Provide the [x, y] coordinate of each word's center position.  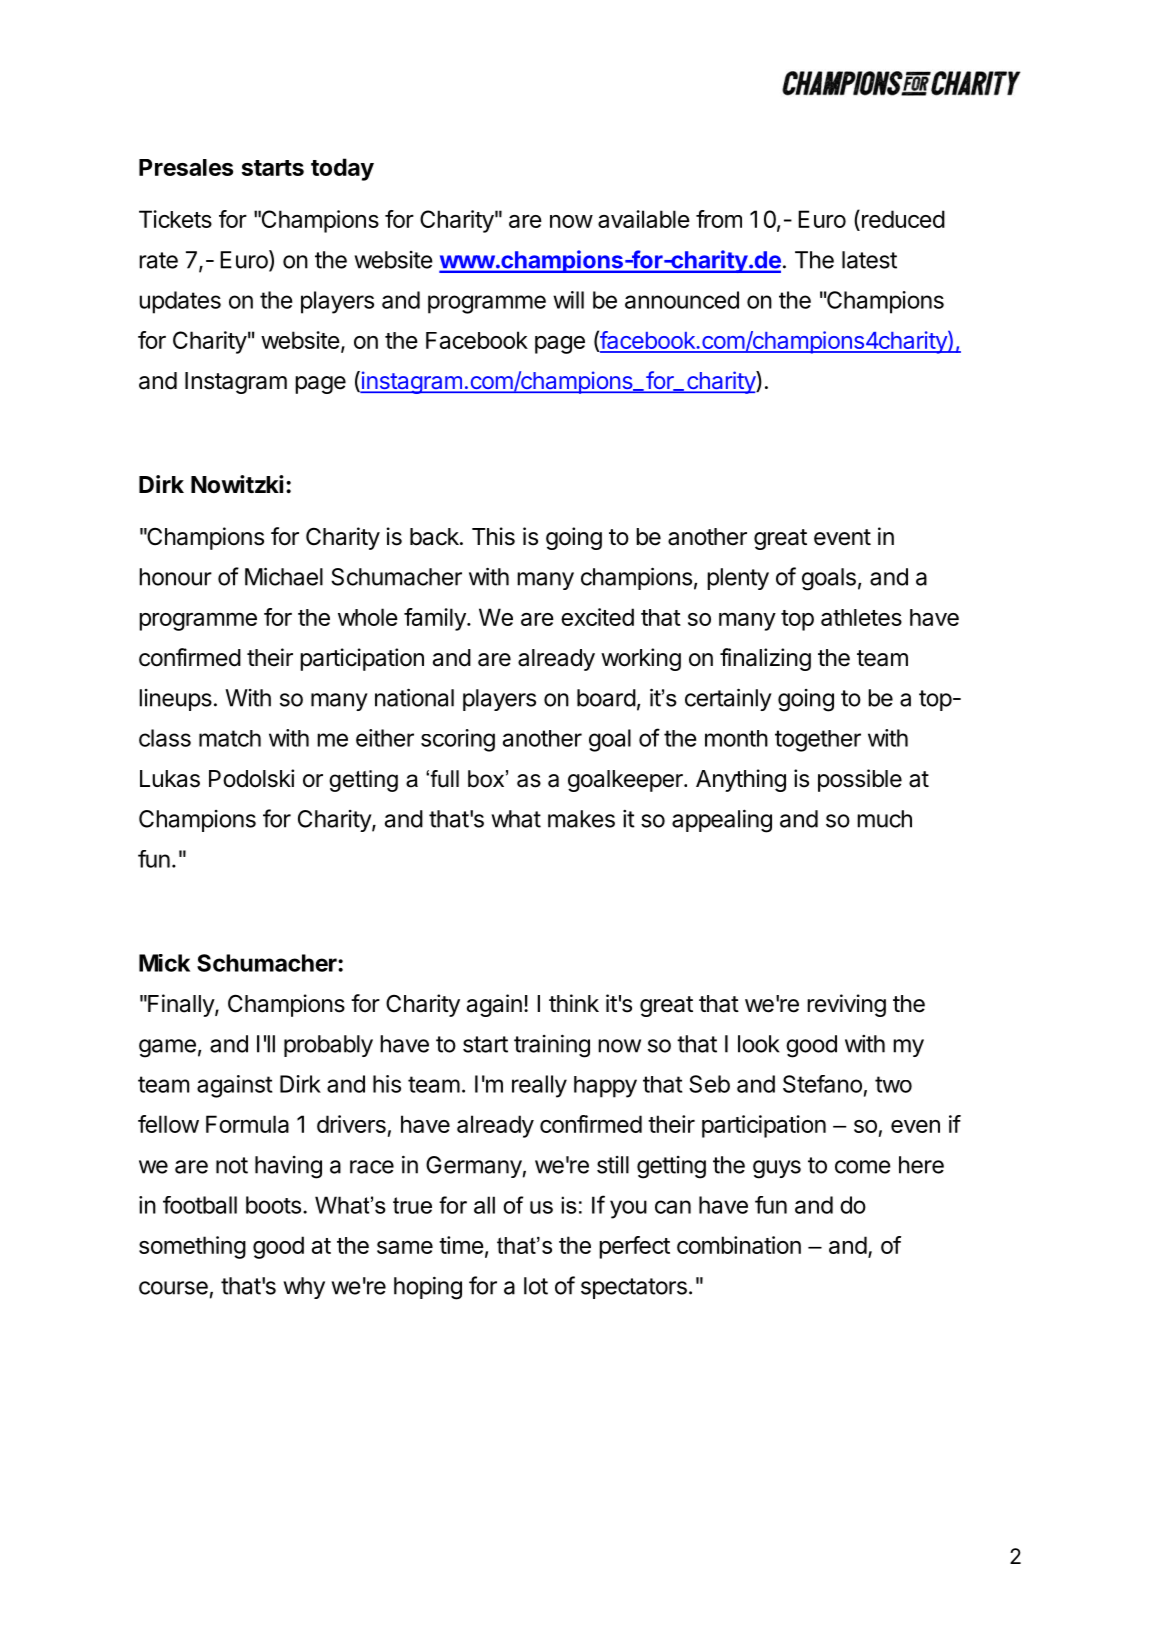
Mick [164, 963]
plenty [738, 579]
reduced [903, 219]
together [818, 741]
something [192, 1247]
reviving [846, 1005]
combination [739, 1245]
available [644, 219]
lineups [175, 700]
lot [536, 1286]
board [606, 698]
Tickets [175, 219]
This [493, 536]
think [574, 1003]
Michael [284, 576]
